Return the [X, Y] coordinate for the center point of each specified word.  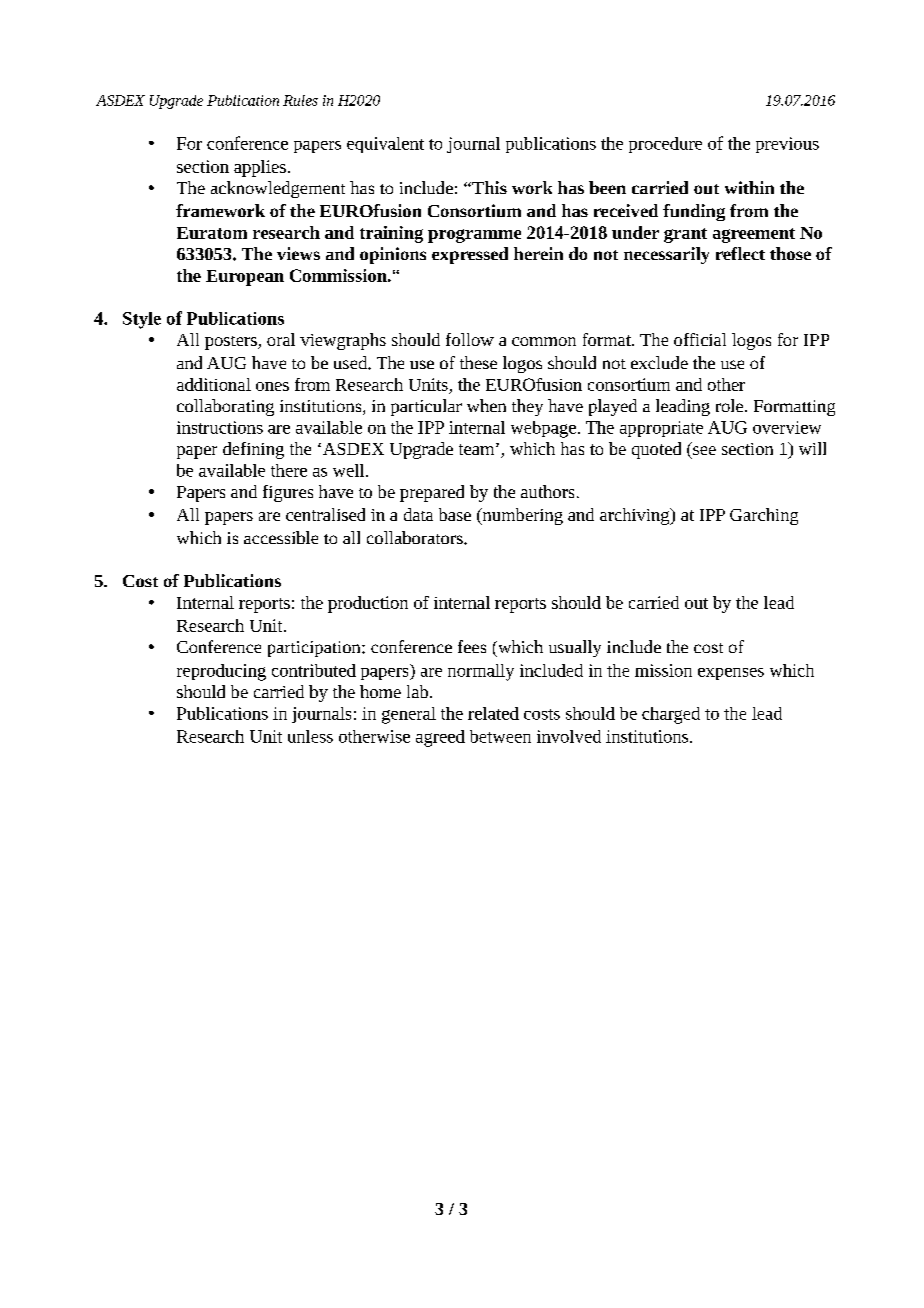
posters [232, 343]
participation [315, 649]
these [478, 362]
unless [310, 736]
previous [787, 145]
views [298, 253]
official [700, 339]
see [704, 450]
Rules [300, 100]
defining [253, 450]
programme [474, 236]
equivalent [385, 145]
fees [472, 646]
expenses [731, 674]
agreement [754, 235]
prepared [432, 493]
